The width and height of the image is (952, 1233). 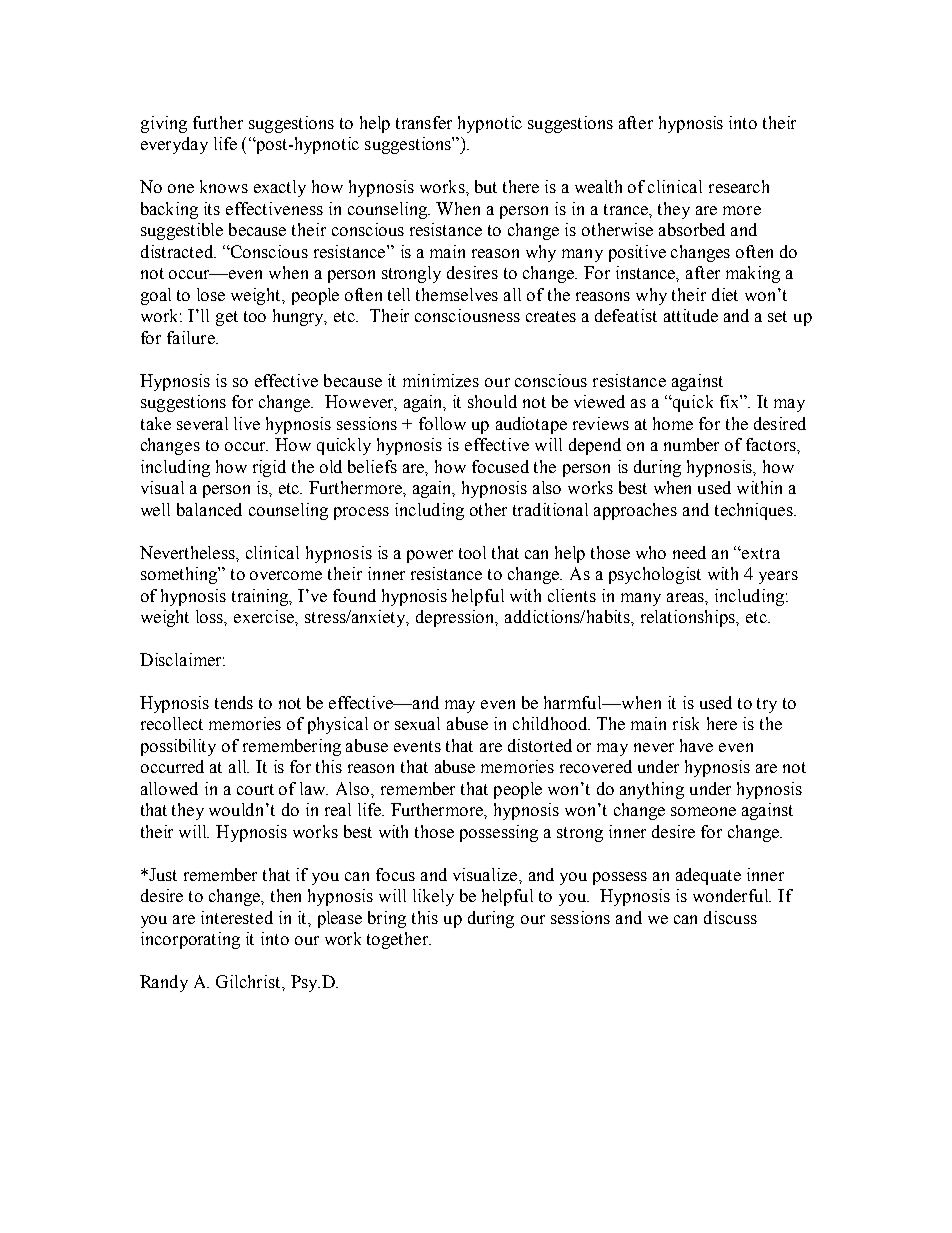 I want to click on transfer, so click(x=424, y=122).
